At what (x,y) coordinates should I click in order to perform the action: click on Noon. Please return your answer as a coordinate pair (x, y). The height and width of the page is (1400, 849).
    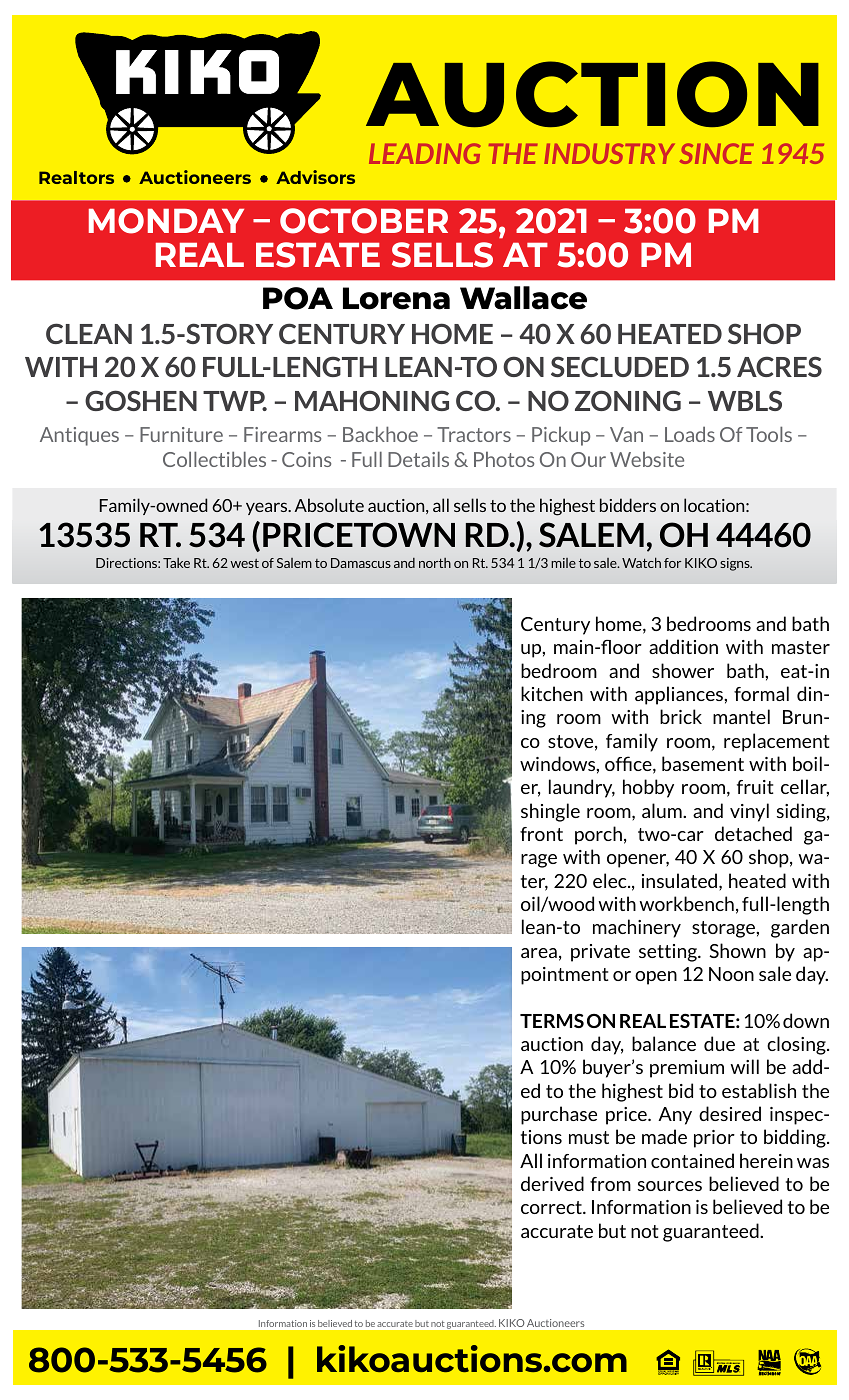
    Looking at the image, I should click on (731, 974).
